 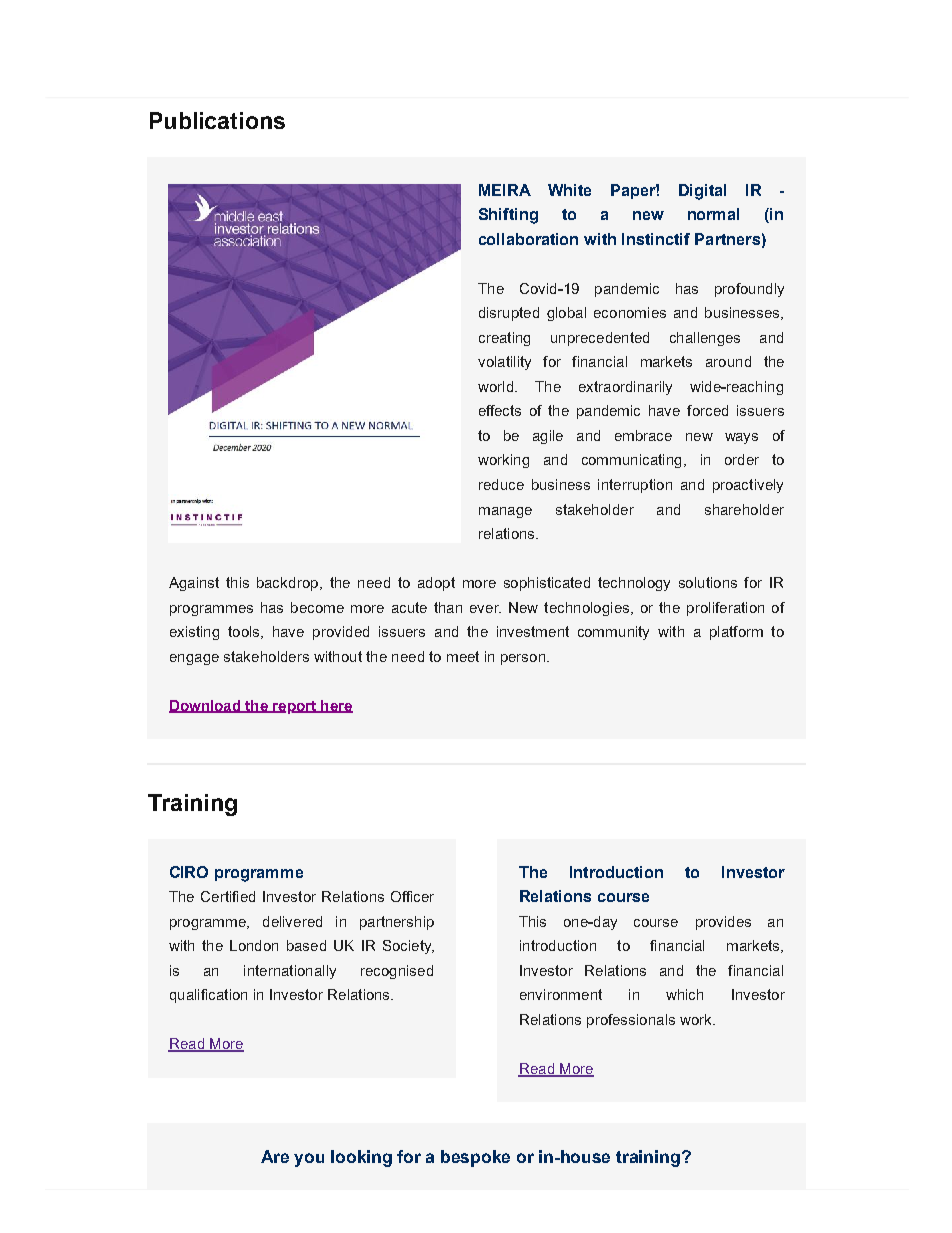 What do you see at coordinates (508, 216) in the document?
I see `Shifting` at bounding box center [508, 216].
